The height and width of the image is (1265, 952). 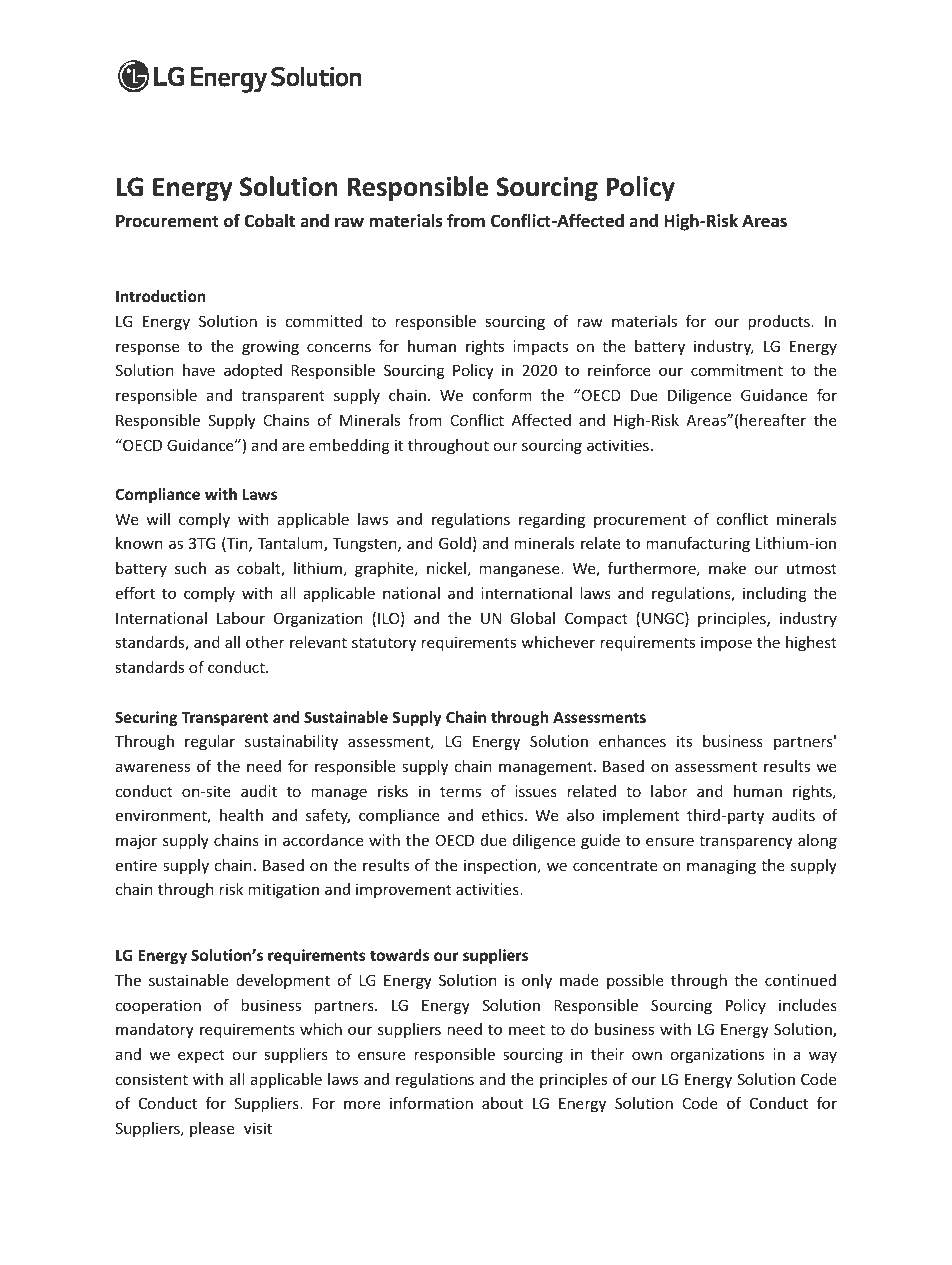 I want to click on ethics, so click(x=502, y=815).
